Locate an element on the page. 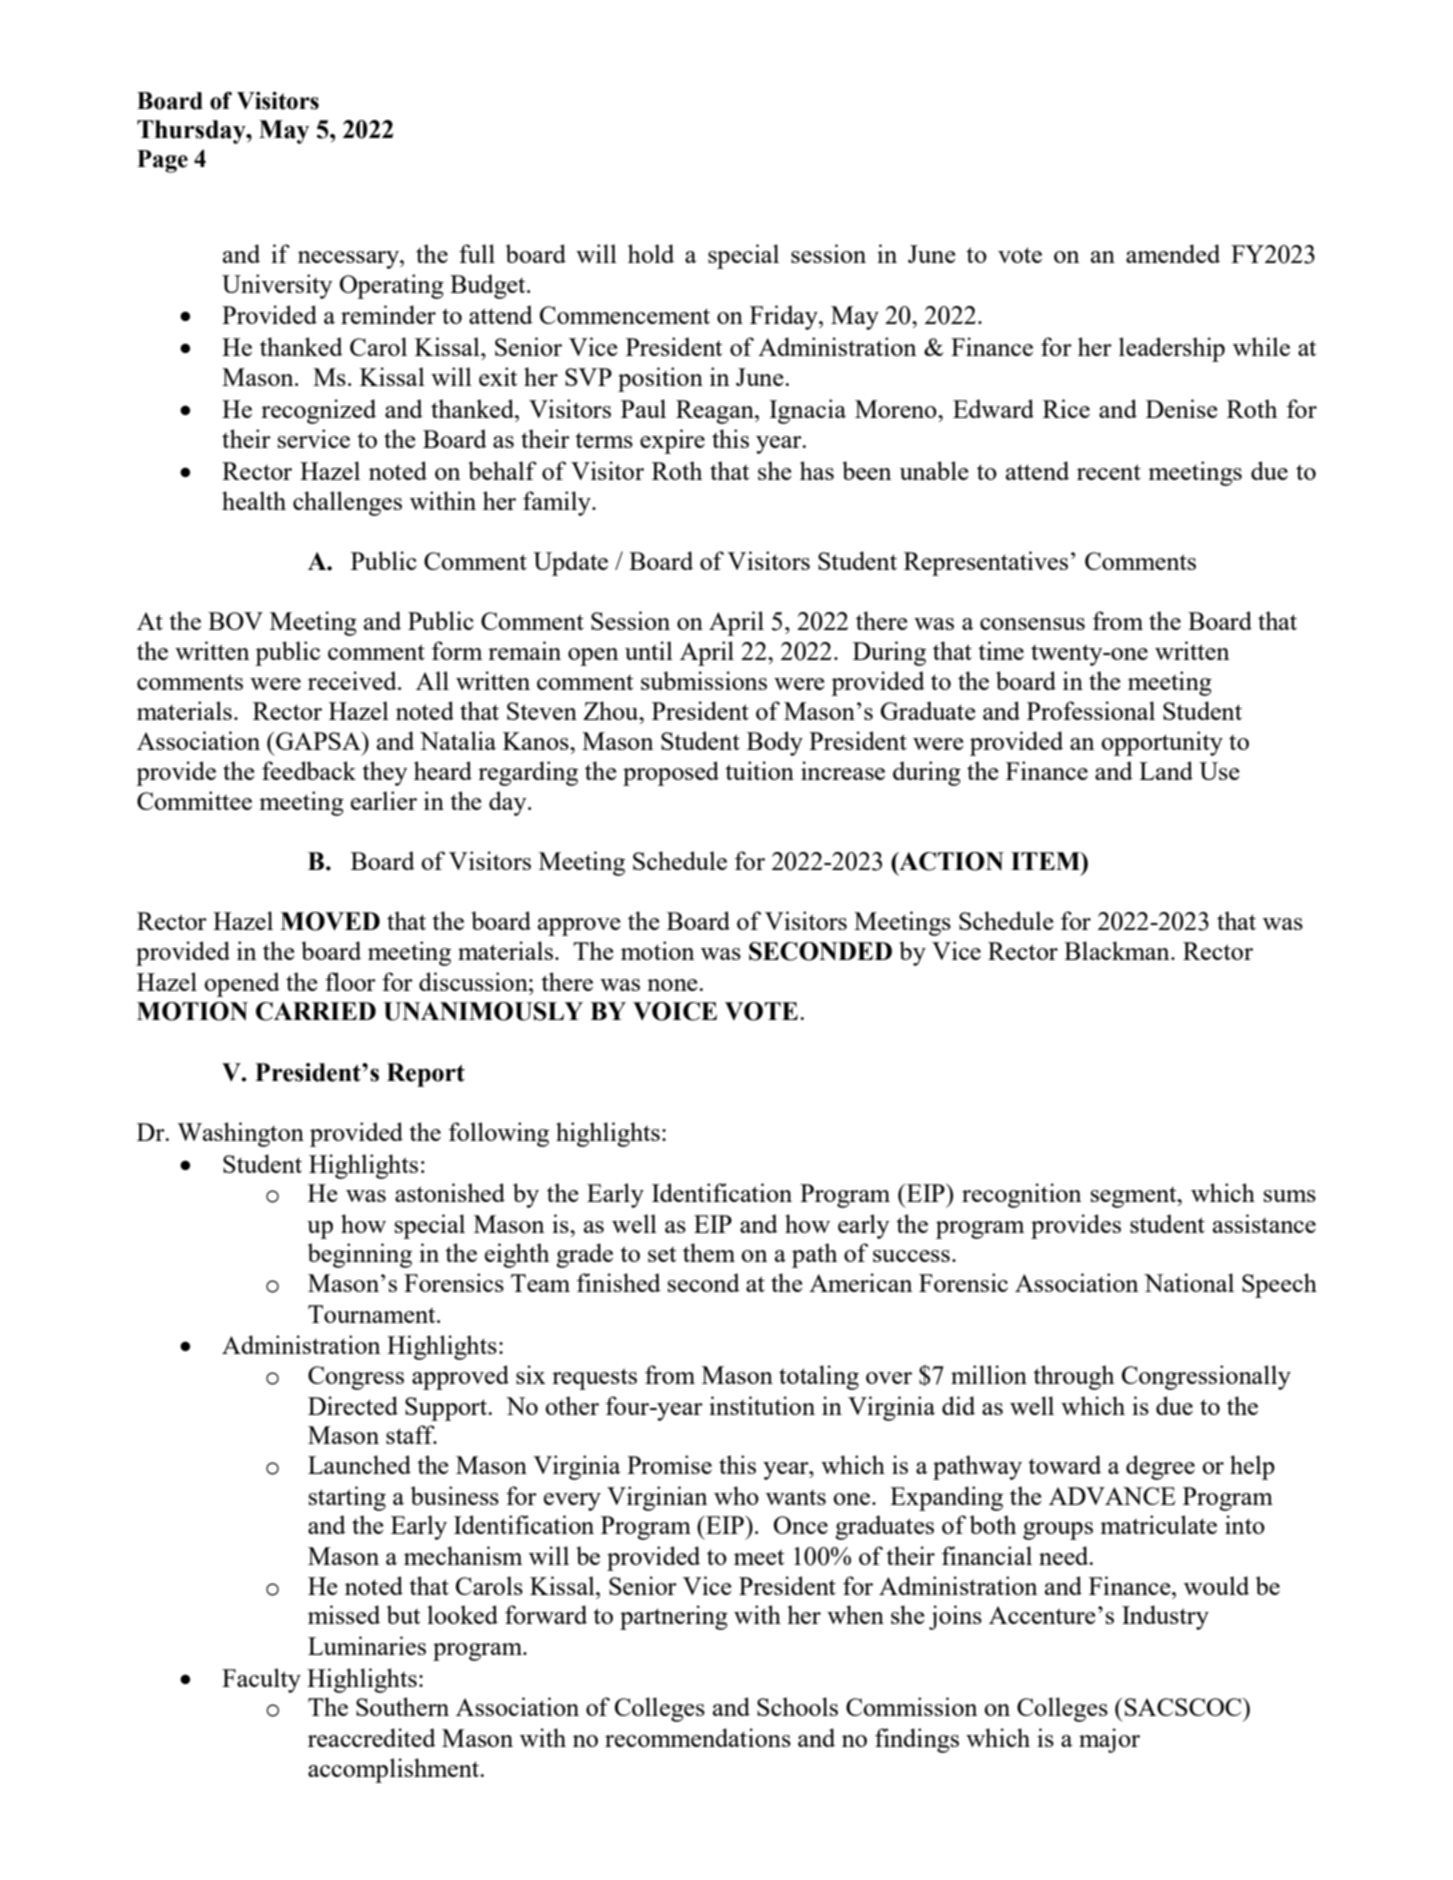 The image size is (1453, 1880). VOICE is located at coordinates (675, 1011).
